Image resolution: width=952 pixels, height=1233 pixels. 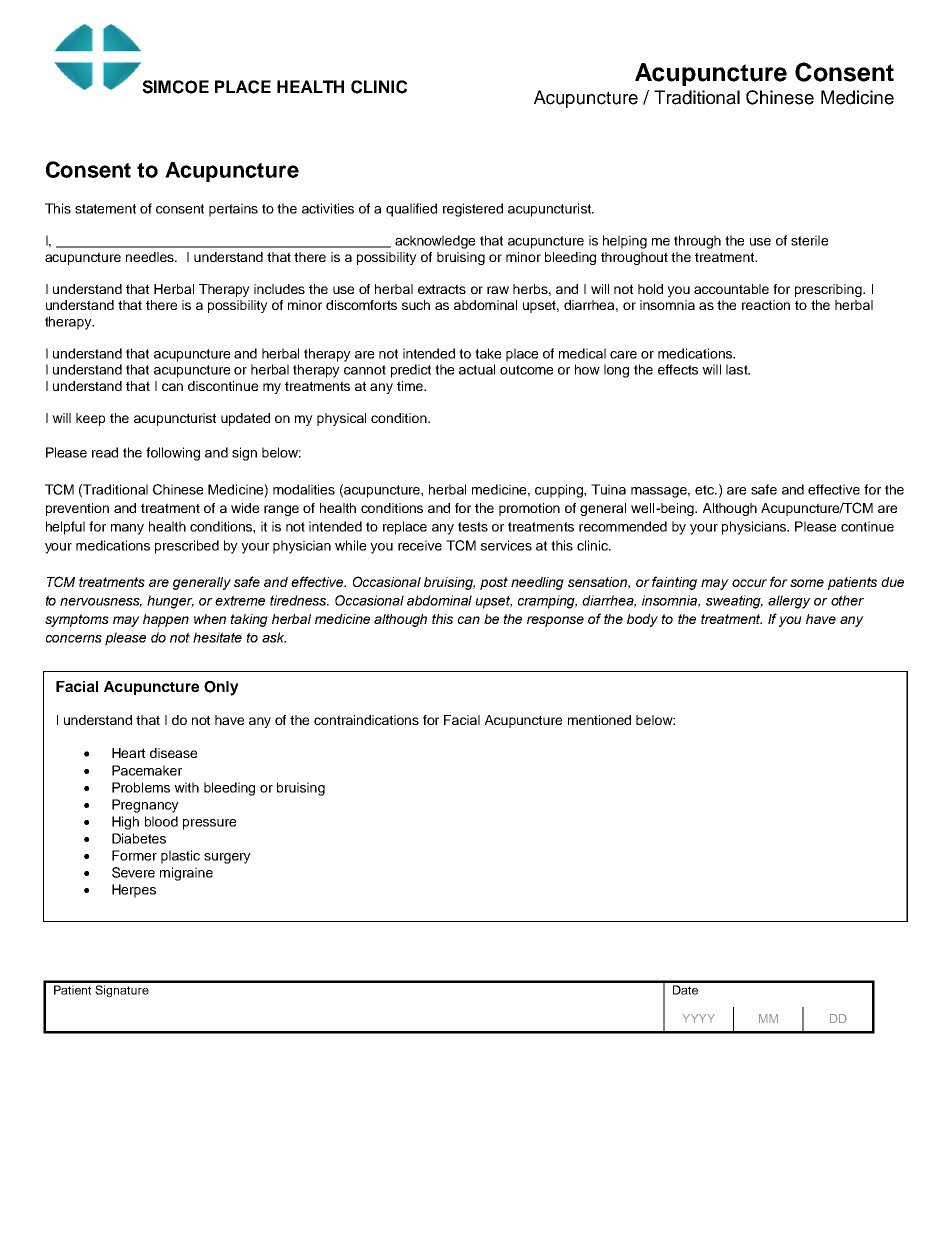 I want to click on allergy, so click(x=789, y=602).
